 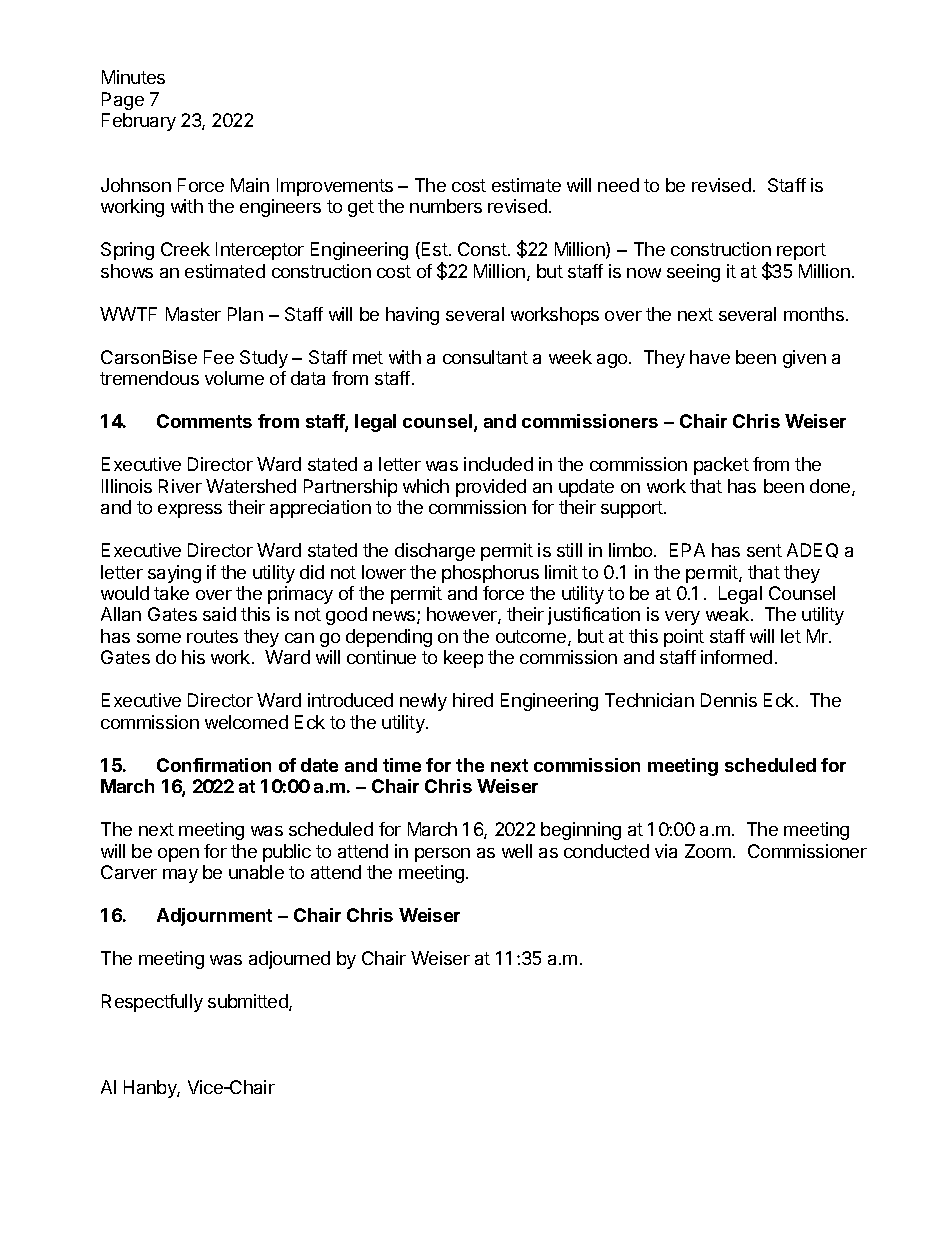 What do you see at coordinates (764, 550) in the page?
I see `sent` at bounding box center [764, 550].
